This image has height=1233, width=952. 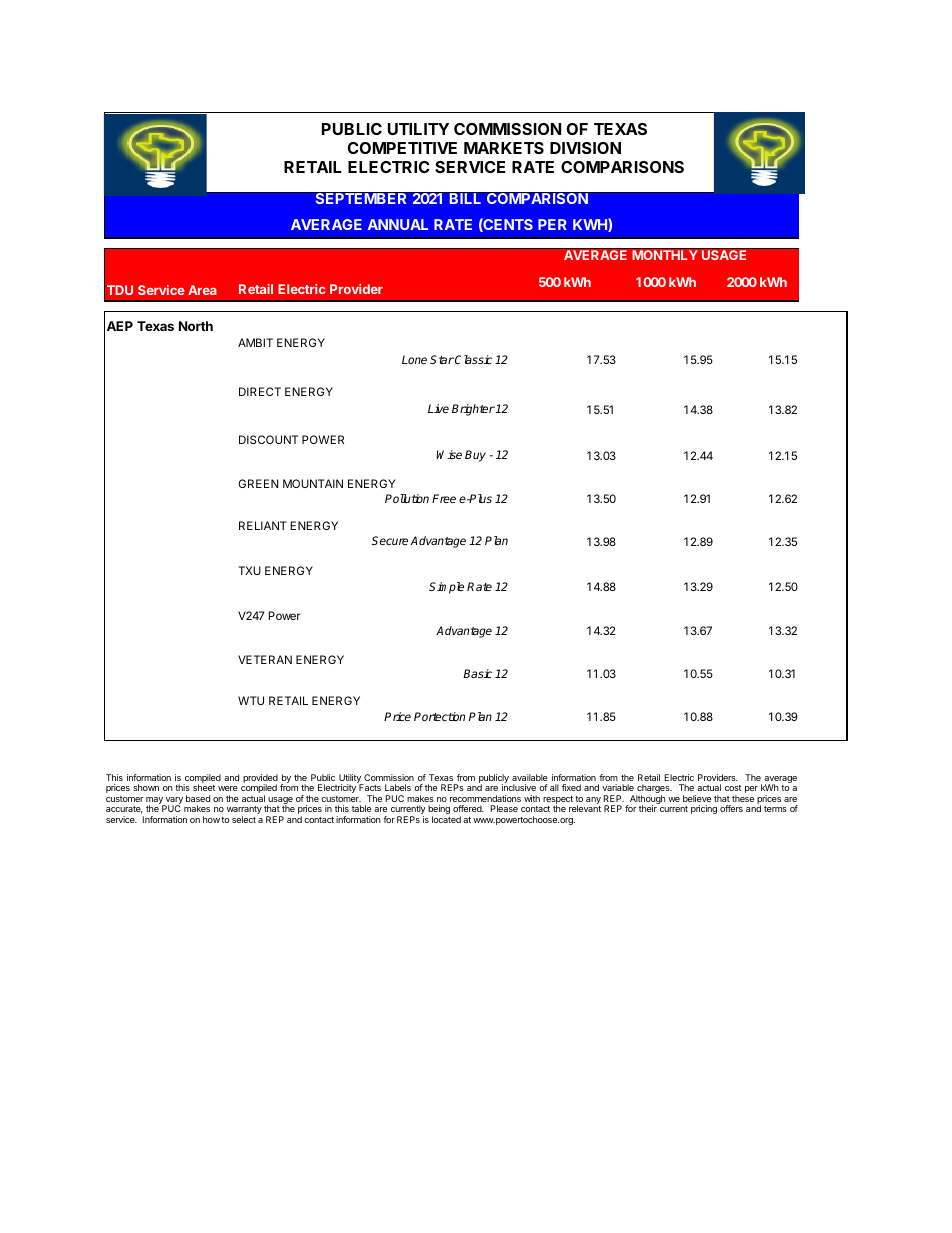 What do you see at coordinates (258, 483) in the image?
I see `GREEN` at bounding box center [258, 483].
